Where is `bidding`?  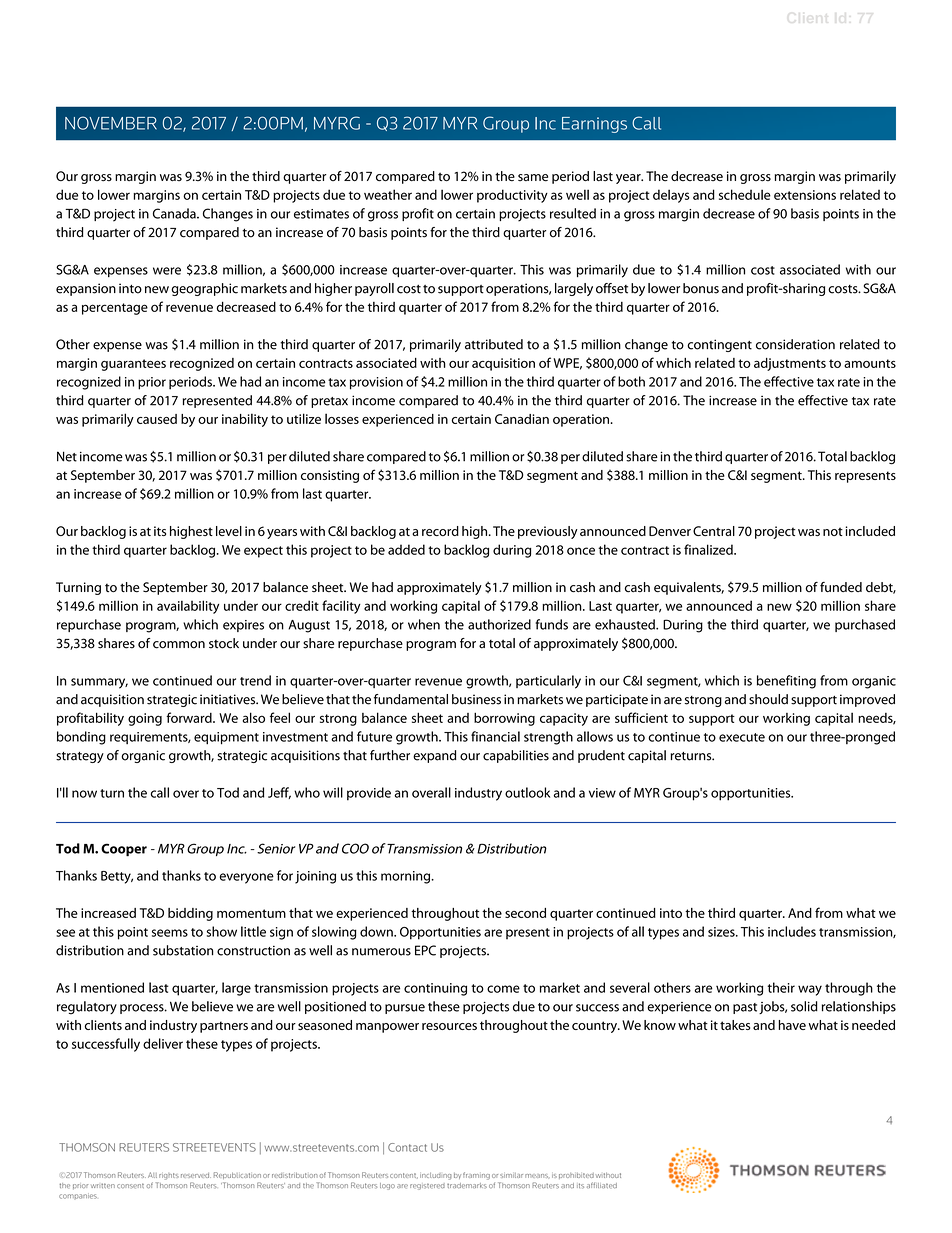 bidding is located at coordinates (190, 914).
